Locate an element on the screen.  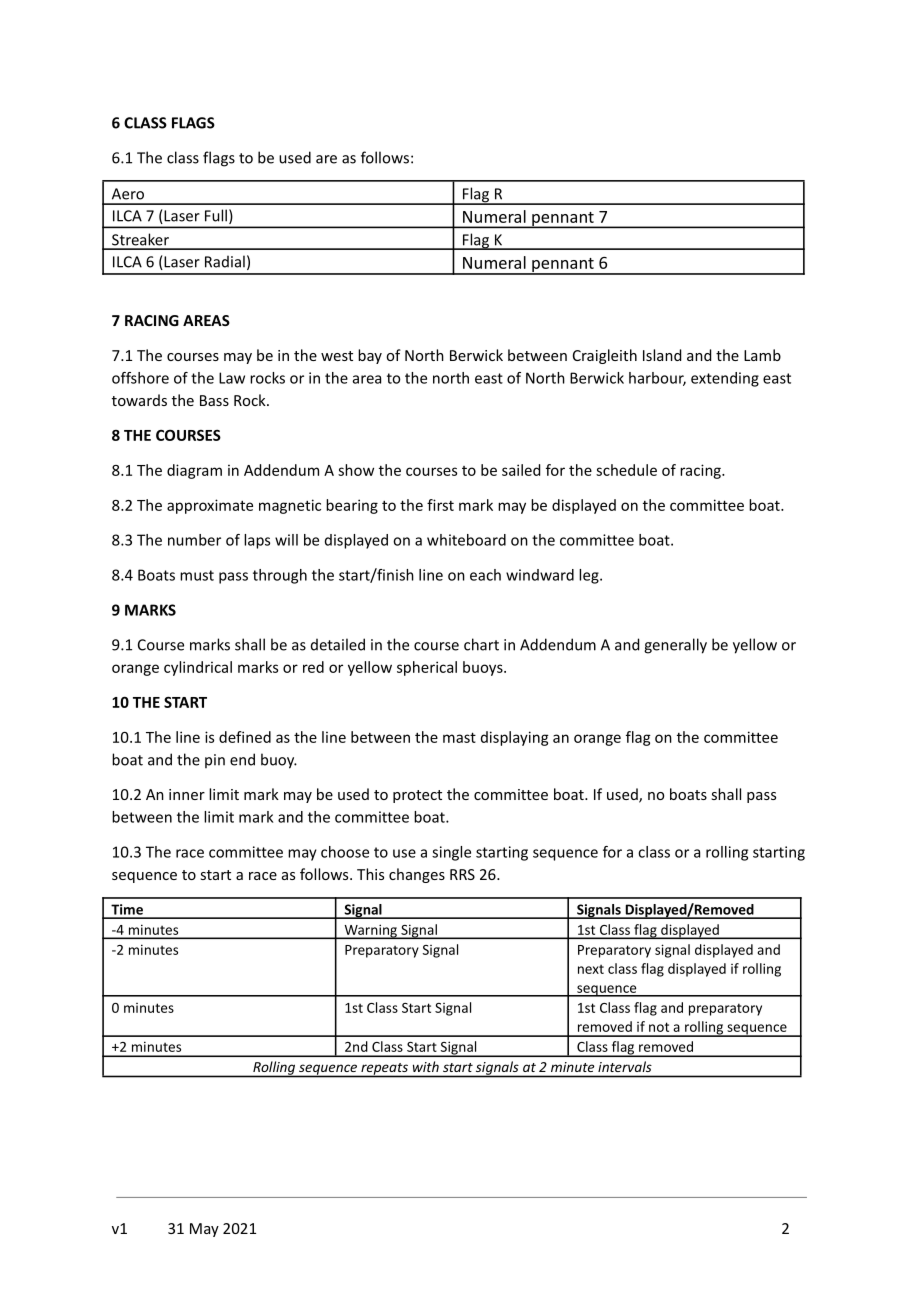
Bass is located at coordinates (214, 400).
